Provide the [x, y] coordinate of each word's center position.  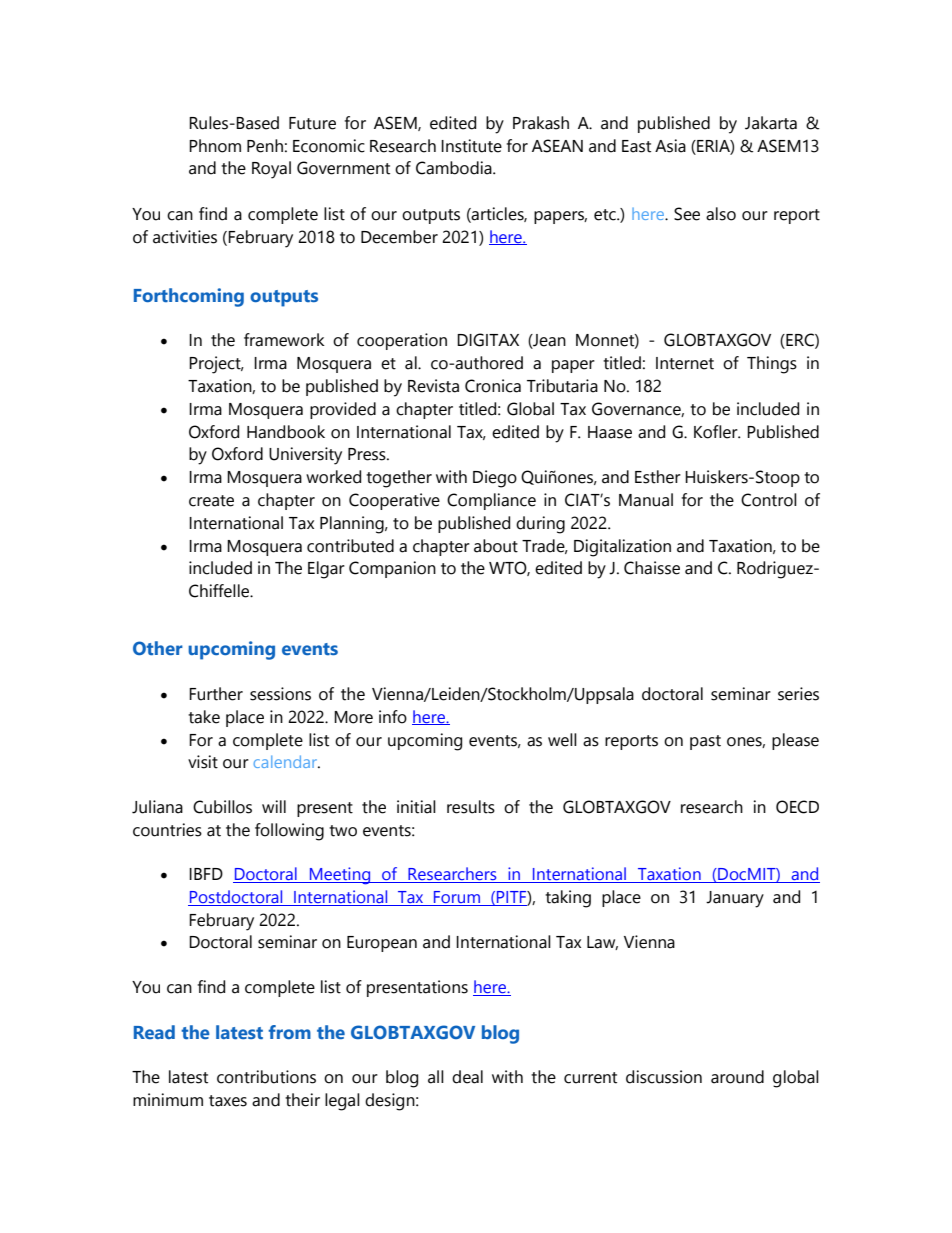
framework [284, 340]
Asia [670, 146]
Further [216, 694]
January [735, 899]
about [496, 546]
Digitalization [622, 548]
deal [467, 1077]
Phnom [215, 146]
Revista [433, 386]
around [737, 1077]
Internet [685, 363]
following [289, 832]
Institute [471, 146]
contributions [266, 1077]
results [471, 807]
